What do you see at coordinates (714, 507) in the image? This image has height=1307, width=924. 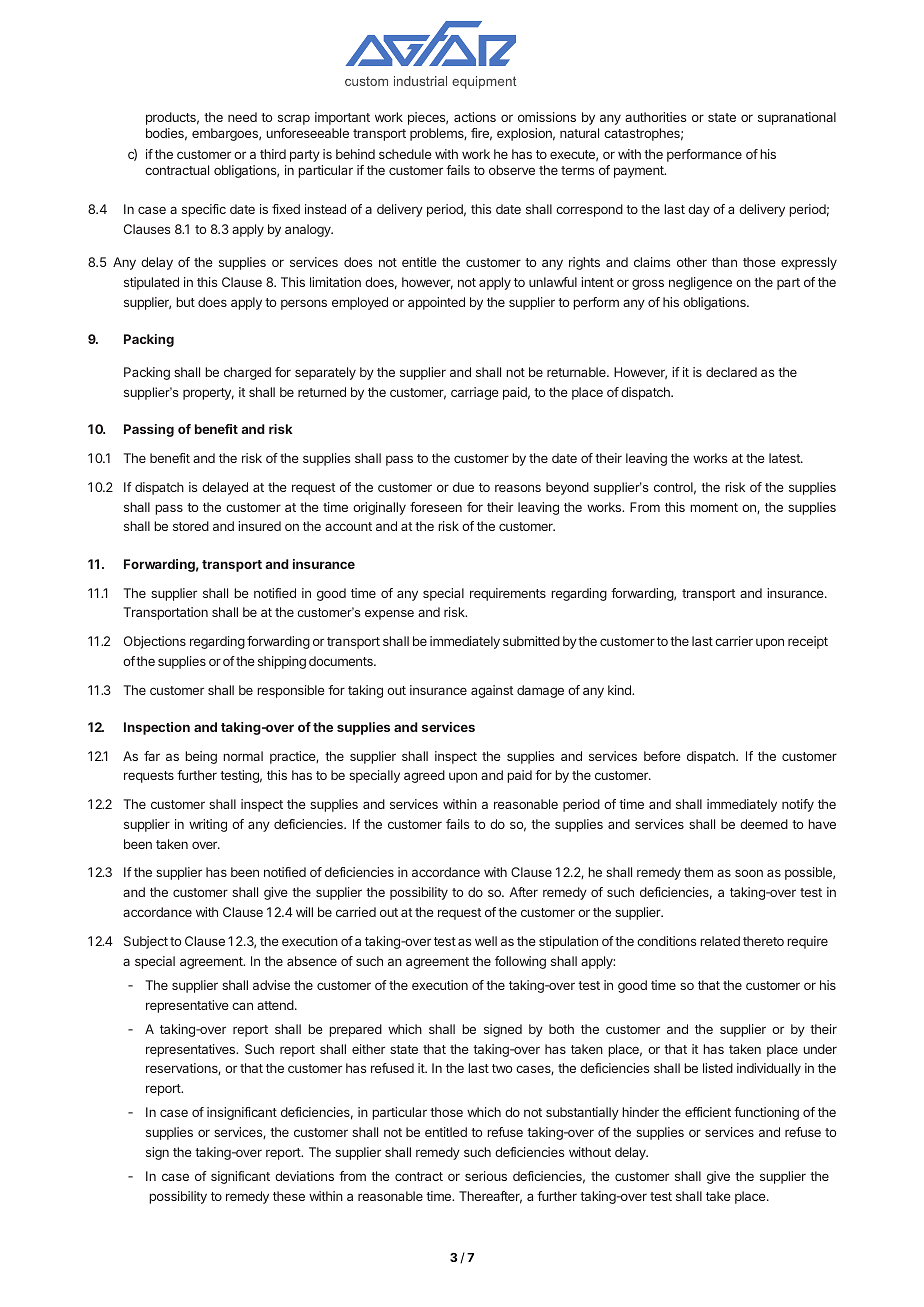 I see `moment` at bounding box center [714, 507].
